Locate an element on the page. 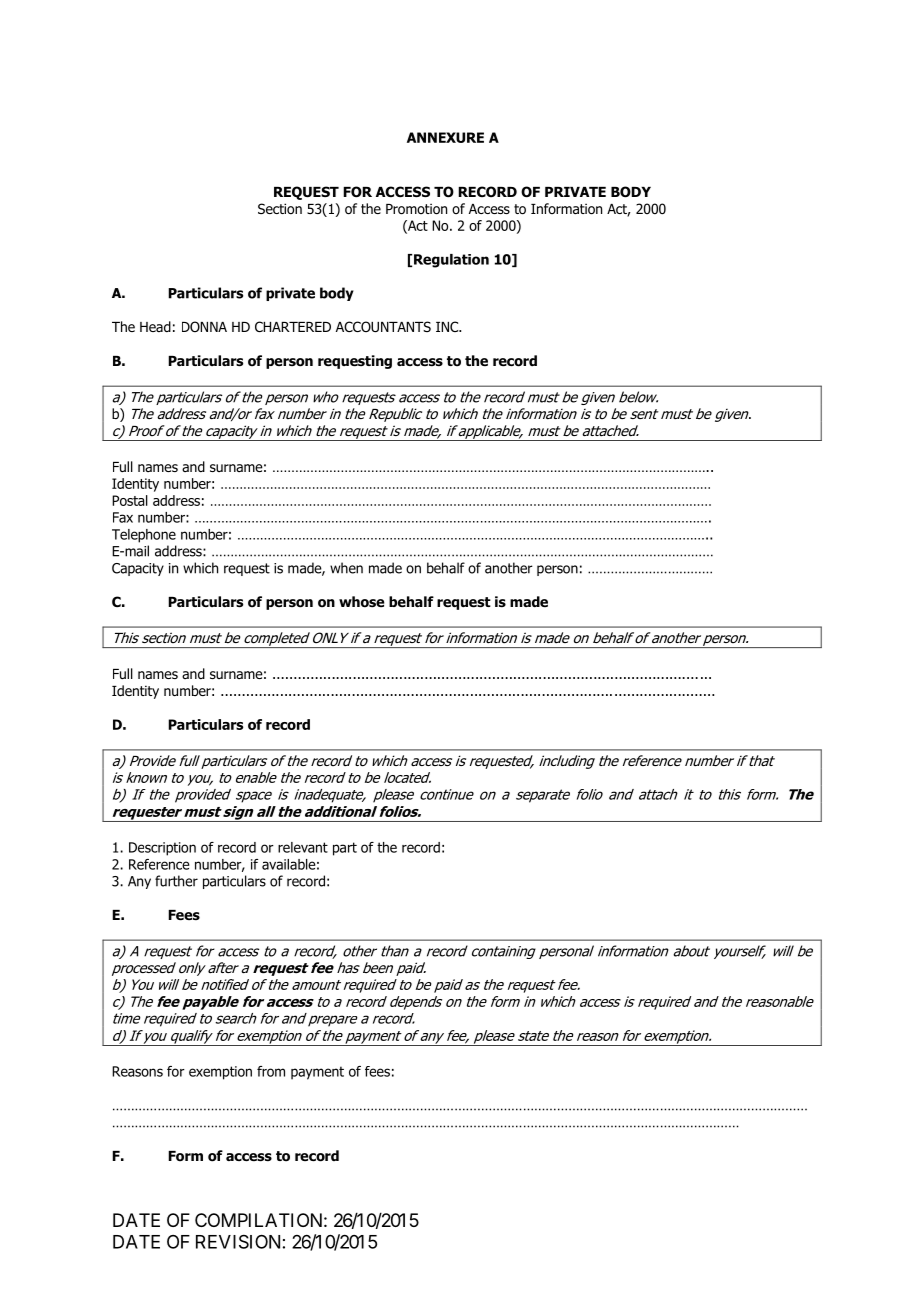  from is located at coordinates (271, 1071).
